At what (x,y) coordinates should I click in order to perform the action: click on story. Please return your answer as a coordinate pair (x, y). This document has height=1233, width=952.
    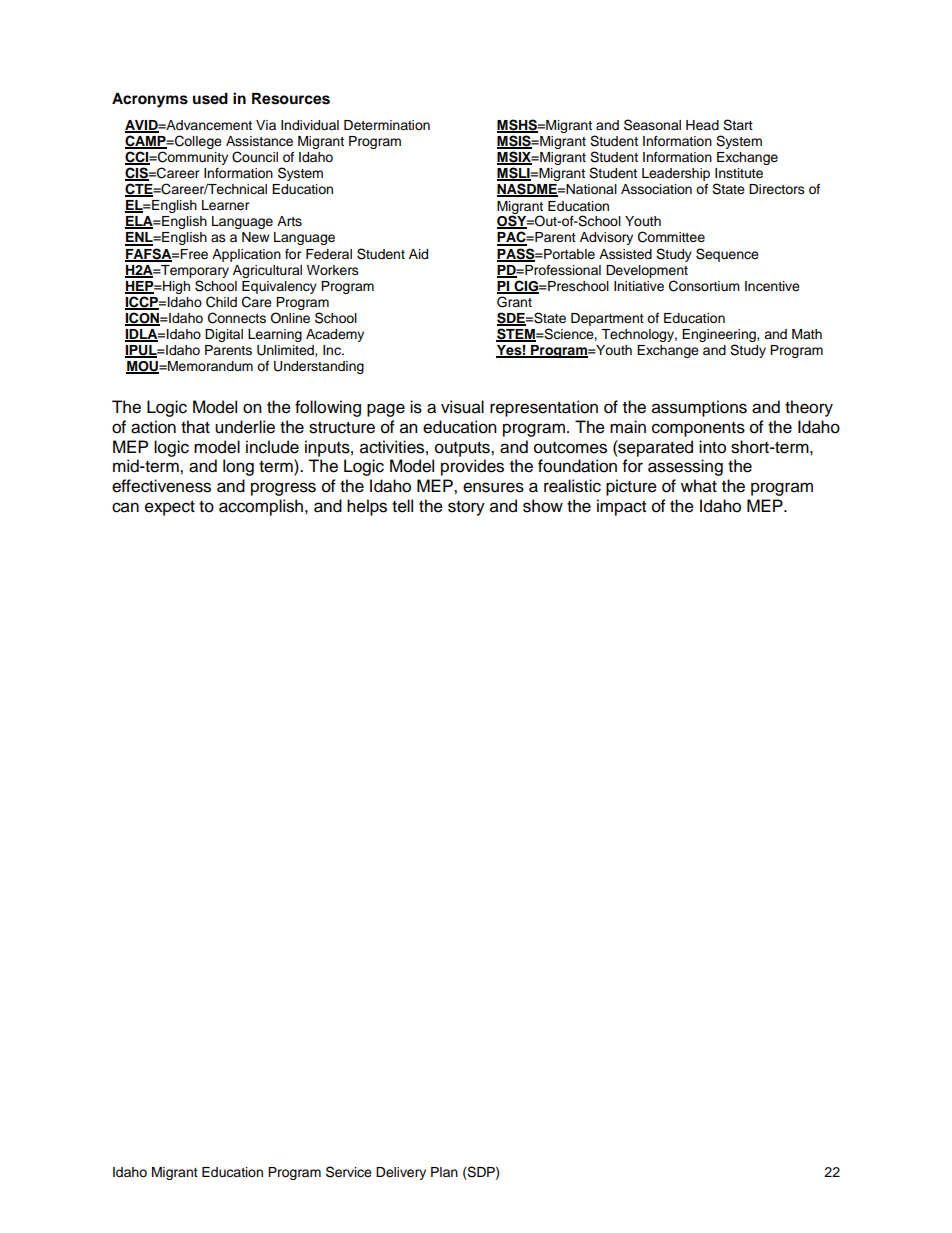
    Looking at the image, I should click on (466, 508).
